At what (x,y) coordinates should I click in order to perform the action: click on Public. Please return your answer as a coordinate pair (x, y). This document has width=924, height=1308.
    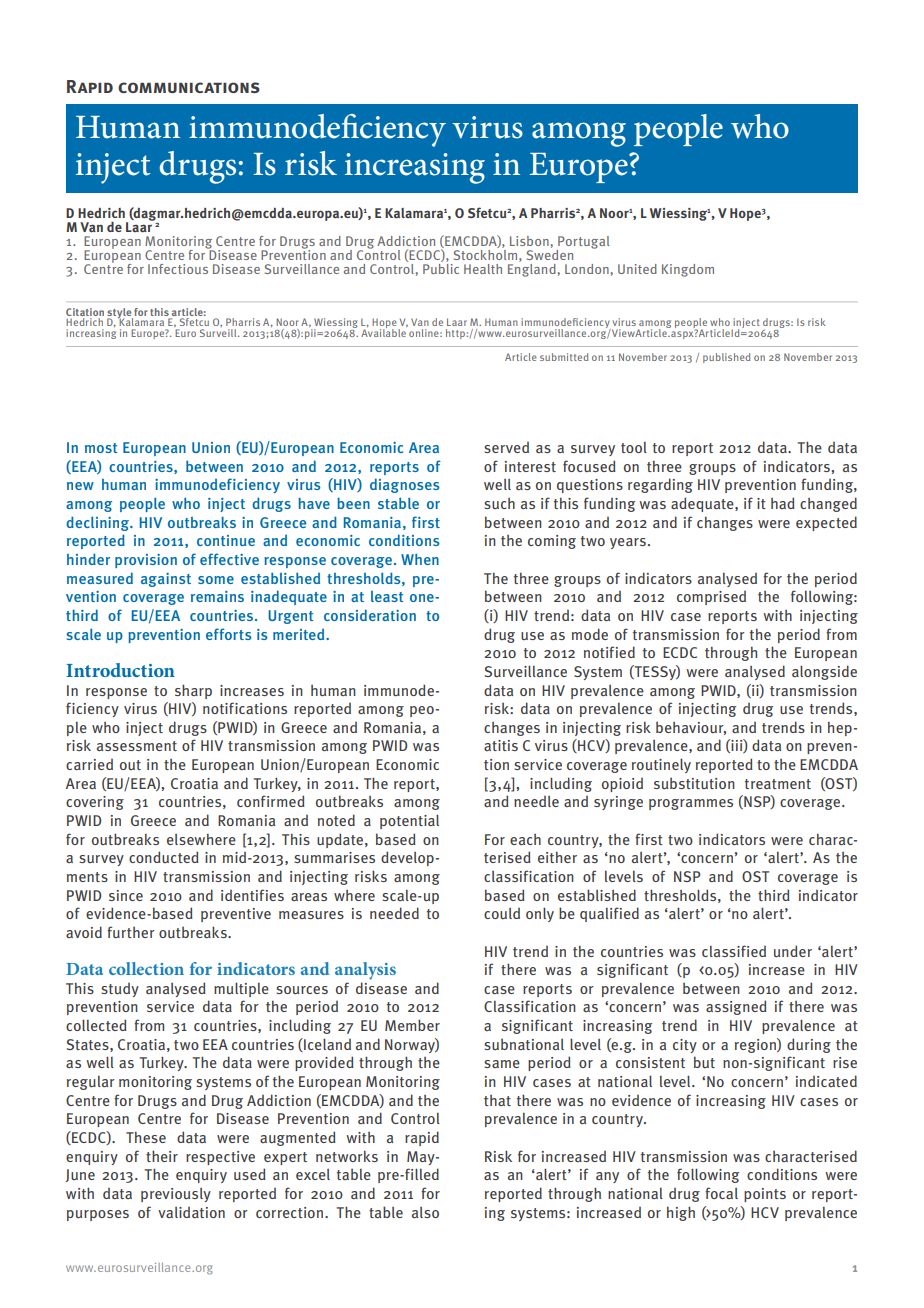
    Looking at the image, I should click on (441, 267).
